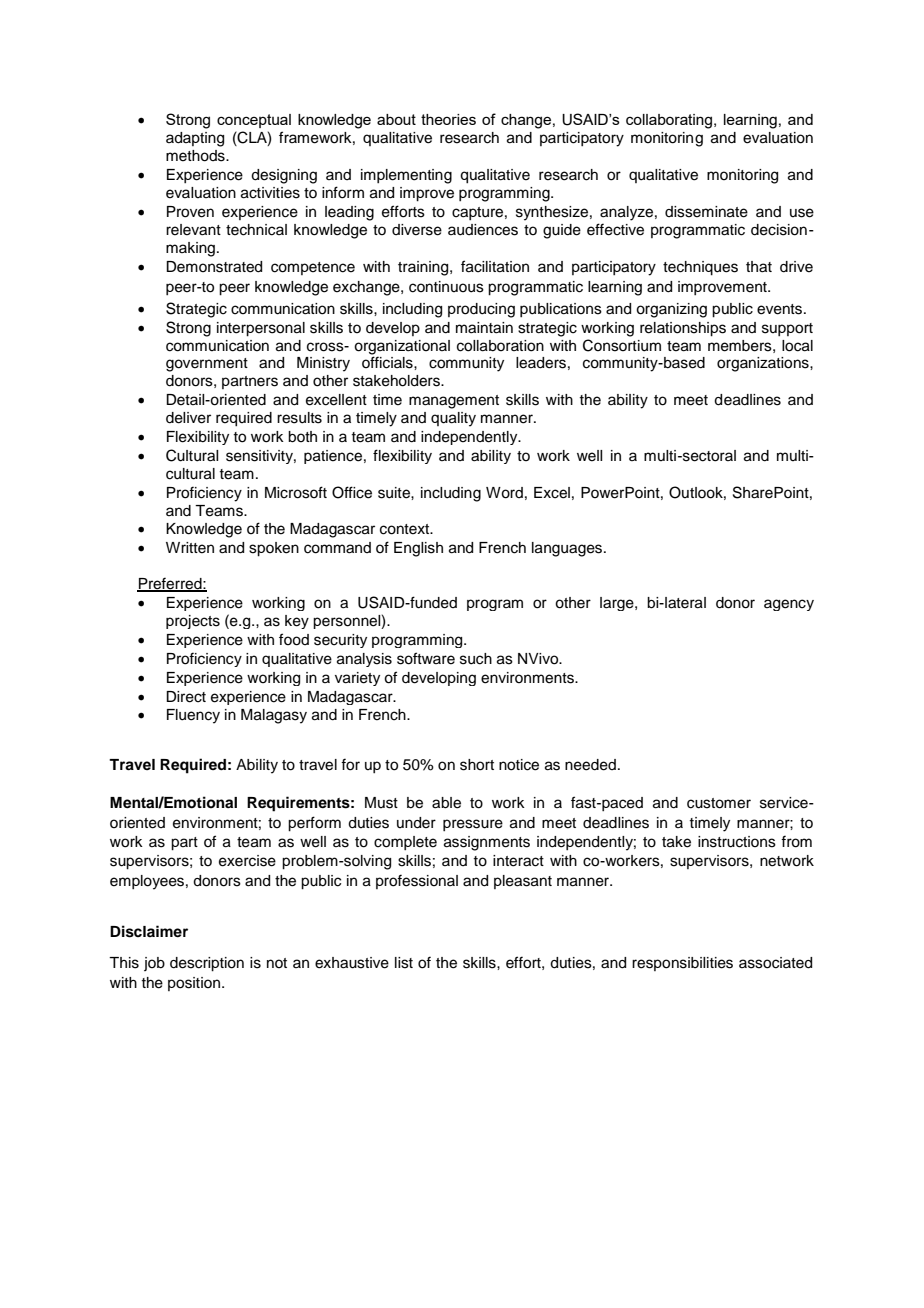 This screenshot has width=924, height=1308. I want to click on disseminate, so click(706, 212).
